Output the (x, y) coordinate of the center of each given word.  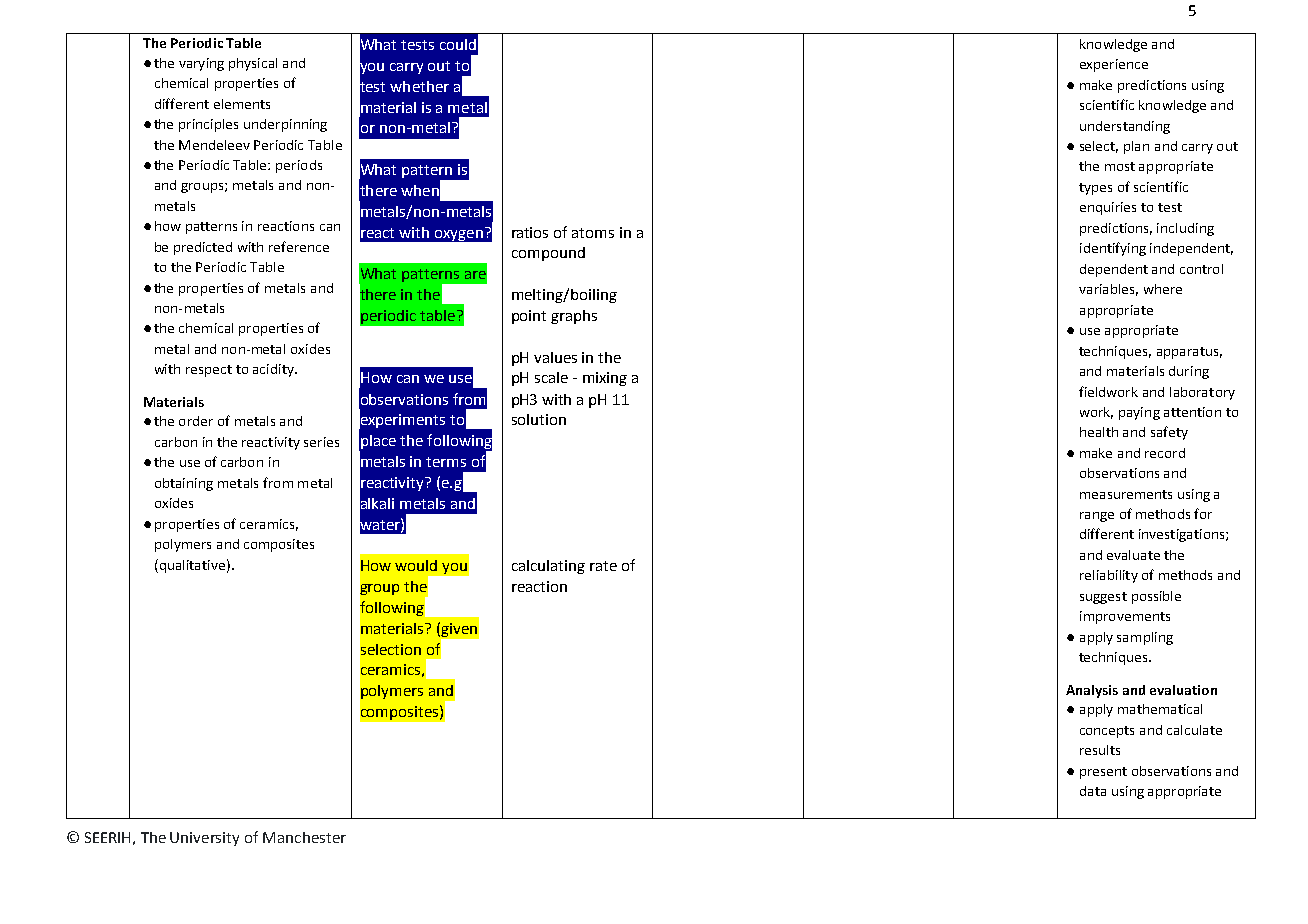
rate (603, 566)
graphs (574, 317)
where (1163, 289)
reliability (1109, 576)
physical (253, 64)
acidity (274, 370)
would (416, 565)
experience (1114, 65)
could (458, 44)
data (1093, 791)
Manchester (304, 837)
